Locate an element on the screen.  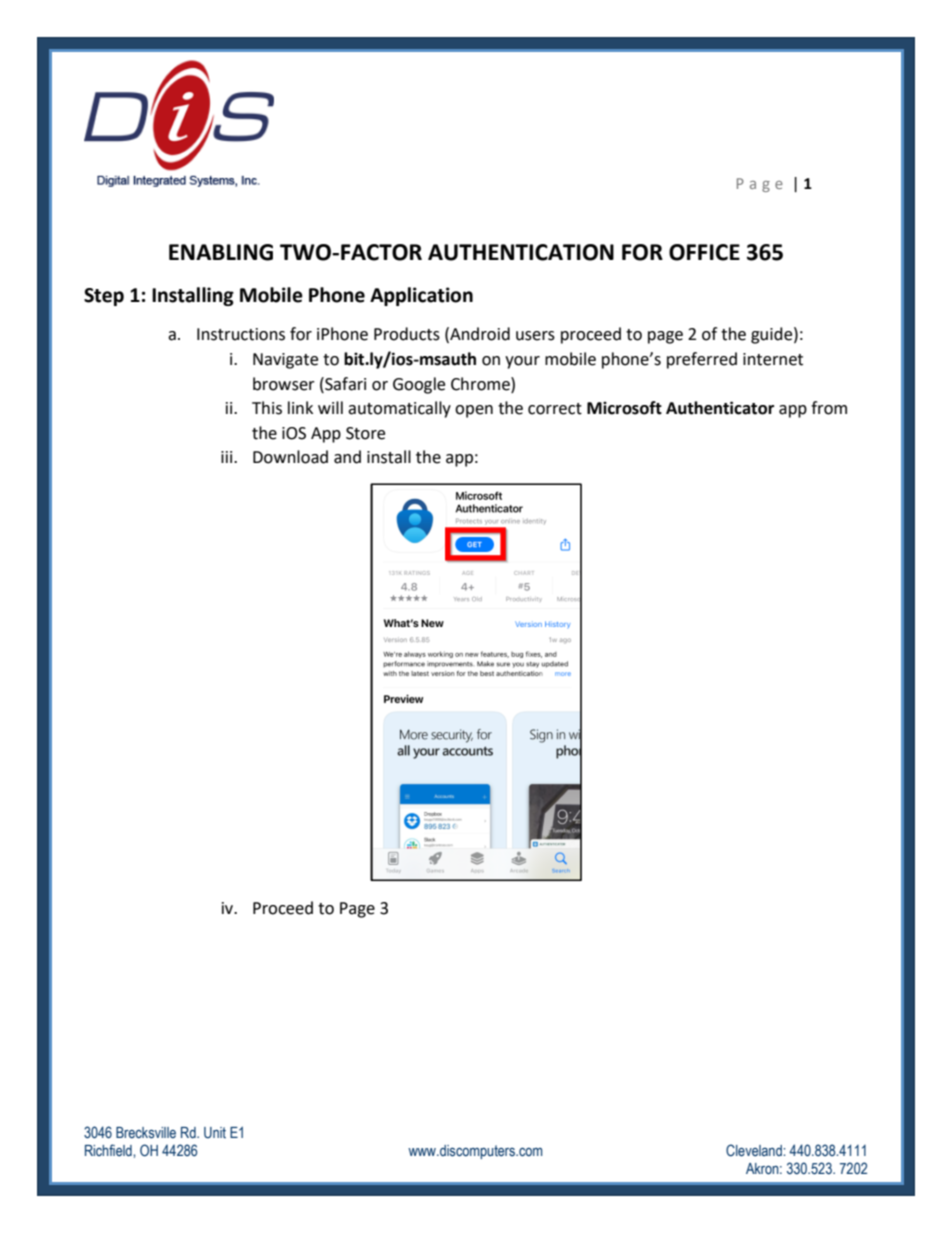
OFFICE is located at coordinates (704, 252).
